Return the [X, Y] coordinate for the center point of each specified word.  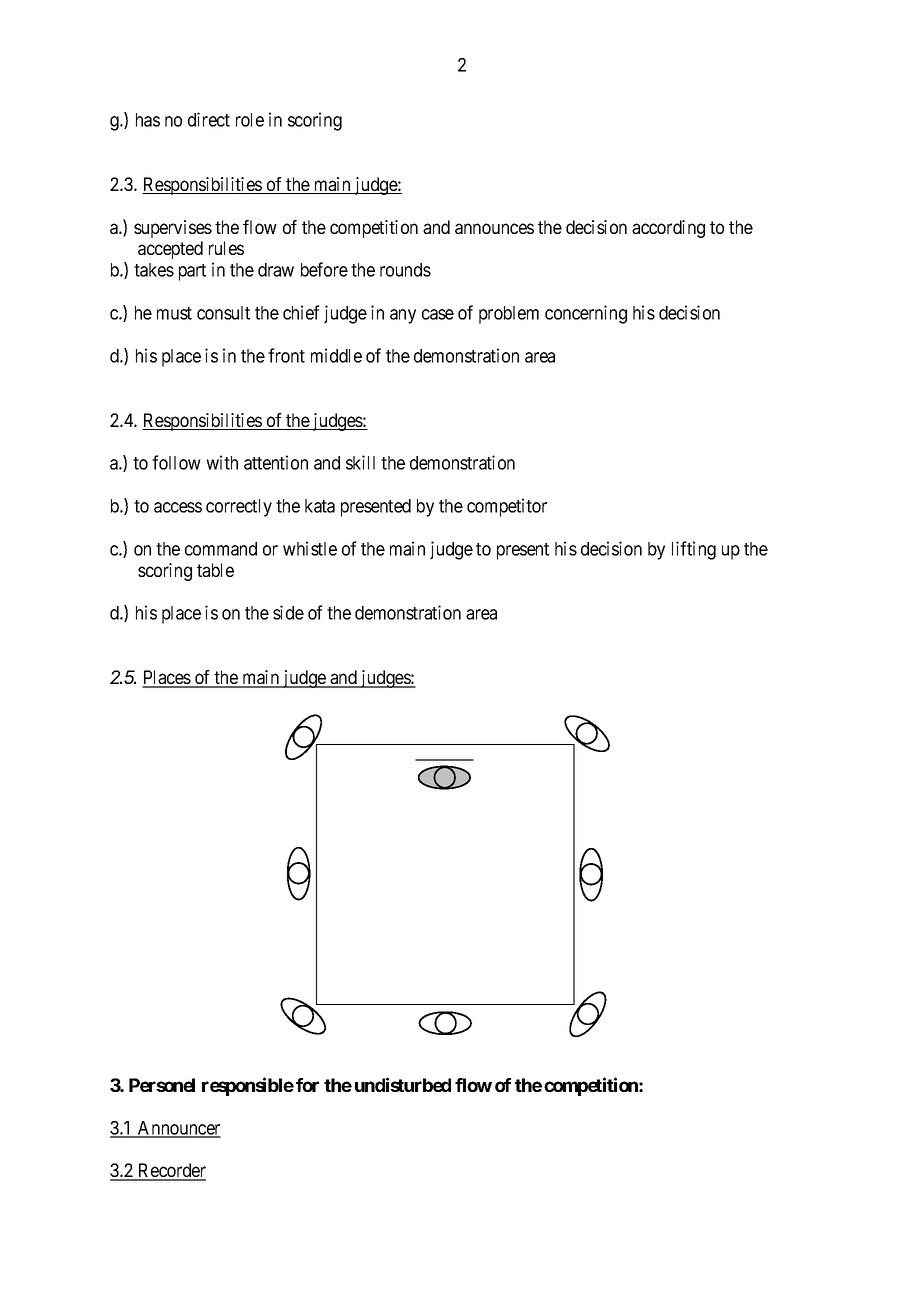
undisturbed [403, 1084]
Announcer [178, 1129]
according [668, 229]
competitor [507, 507]
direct [209, 119]
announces [494, 228]
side [288, 612]
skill [360, 462]
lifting [694, 550]
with [222, 462]
